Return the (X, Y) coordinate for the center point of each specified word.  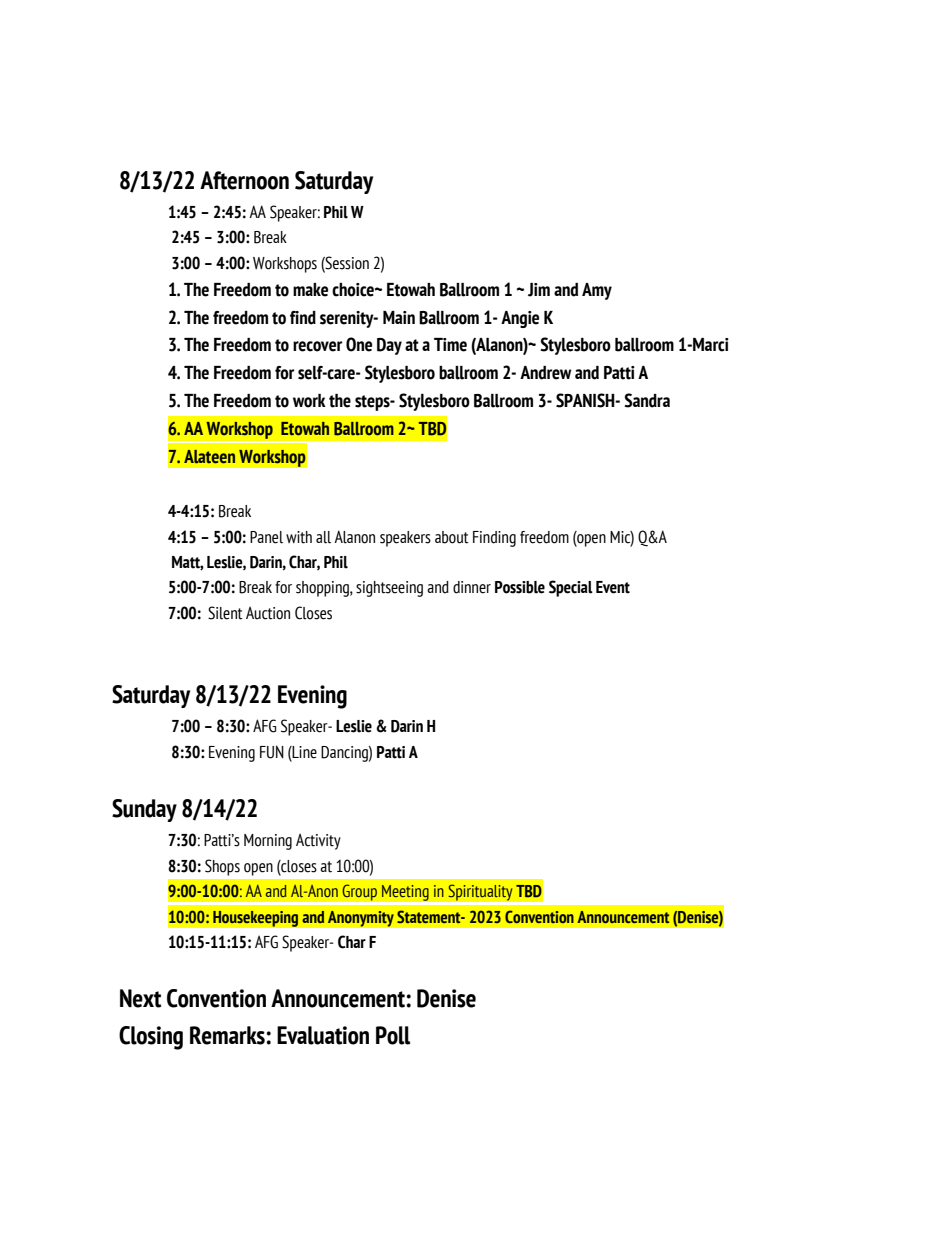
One (359, 344)
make (310, 290)
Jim (539, 290)
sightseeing (389, 589)
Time (450, 345)
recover (317, 346)
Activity (318, 841)
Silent (225, 613)
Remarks (227, 1035)
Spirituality (480, 892)
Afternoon (244, 180)
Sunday (144, 810)
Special (571, 588)
